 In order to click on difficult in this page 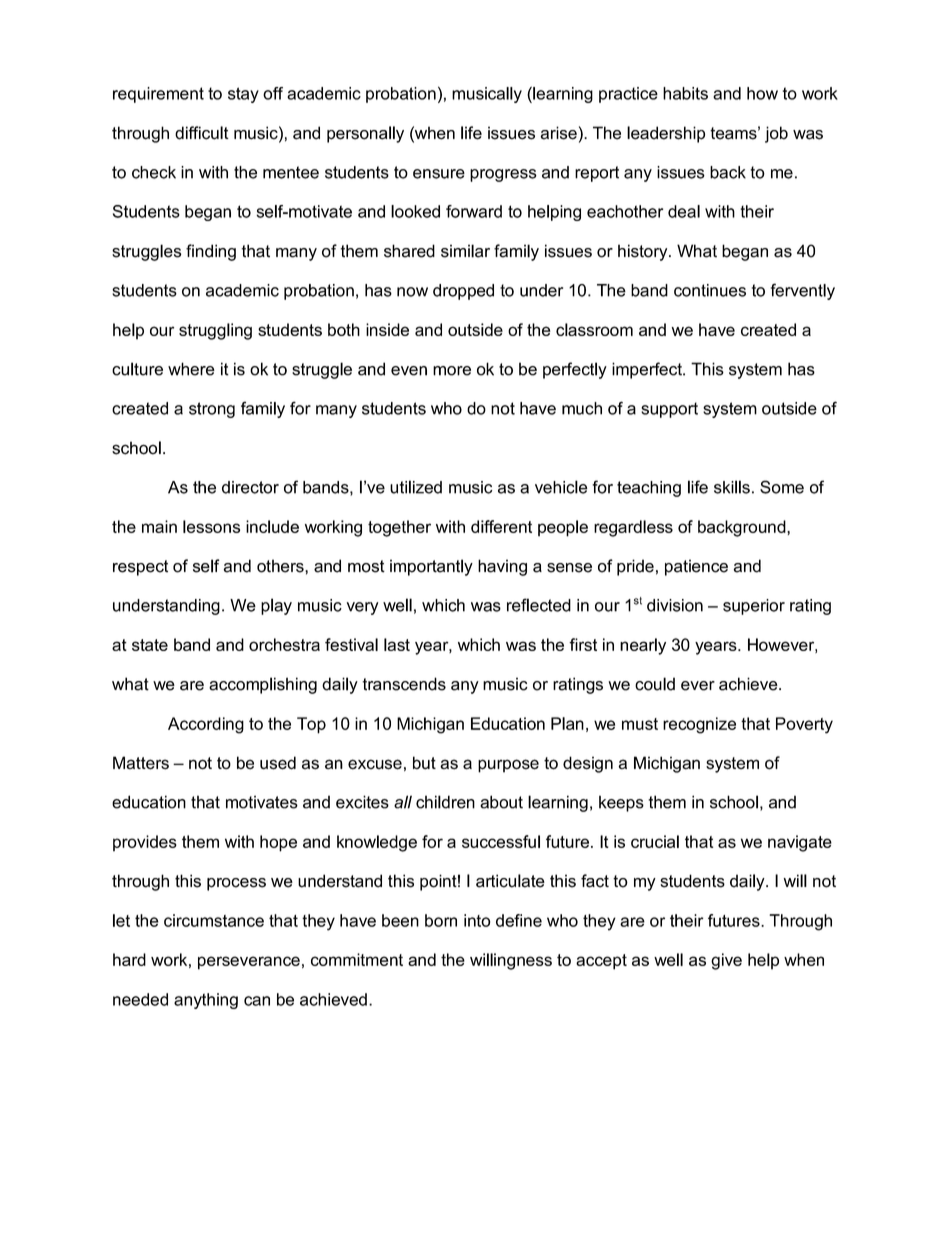, I will do `click(202, 133)`.
